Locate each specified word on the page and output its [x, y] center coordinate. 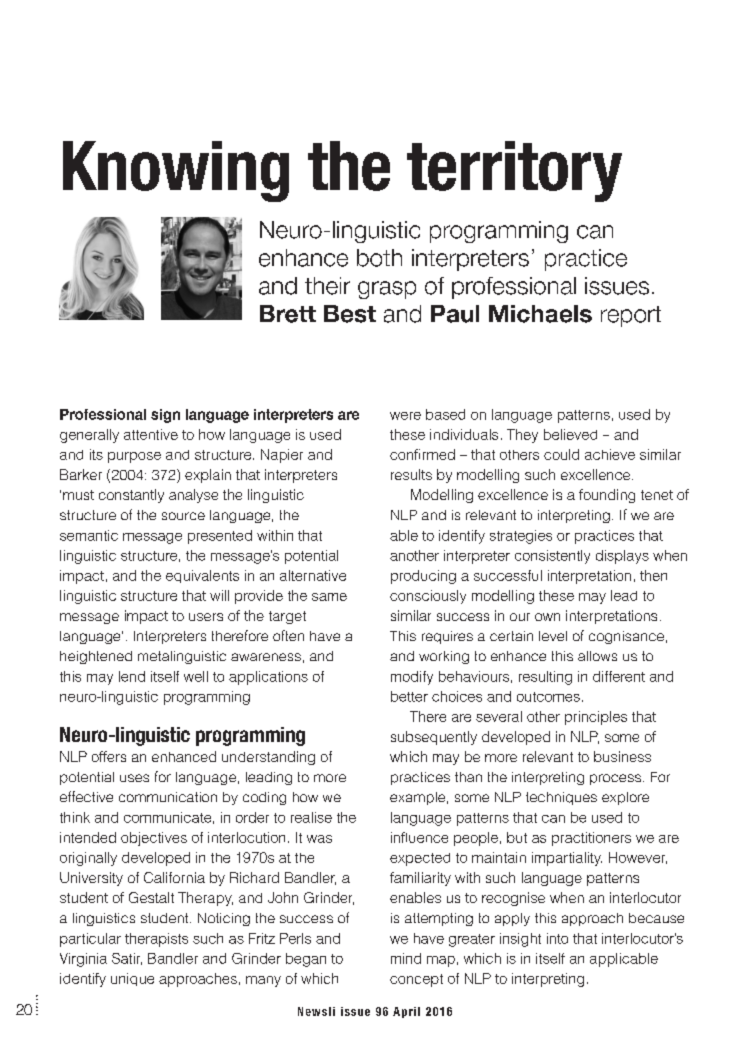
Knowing [176, 171]
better [409, 696]
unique [132, 979]
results [411, 474]
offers [109, 756]
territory [514, 171]
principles [596, 718]
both [379, 258]
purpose [134, 457]
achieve [610, 454]
